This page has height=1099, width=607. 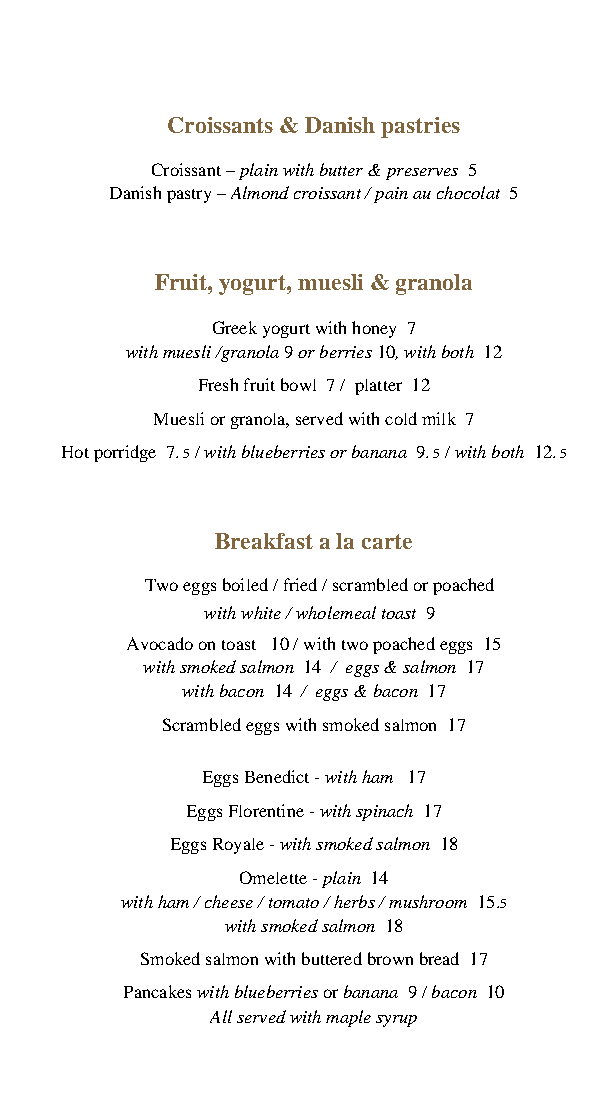 I want to click on pain, so click(x=391, y=195).
